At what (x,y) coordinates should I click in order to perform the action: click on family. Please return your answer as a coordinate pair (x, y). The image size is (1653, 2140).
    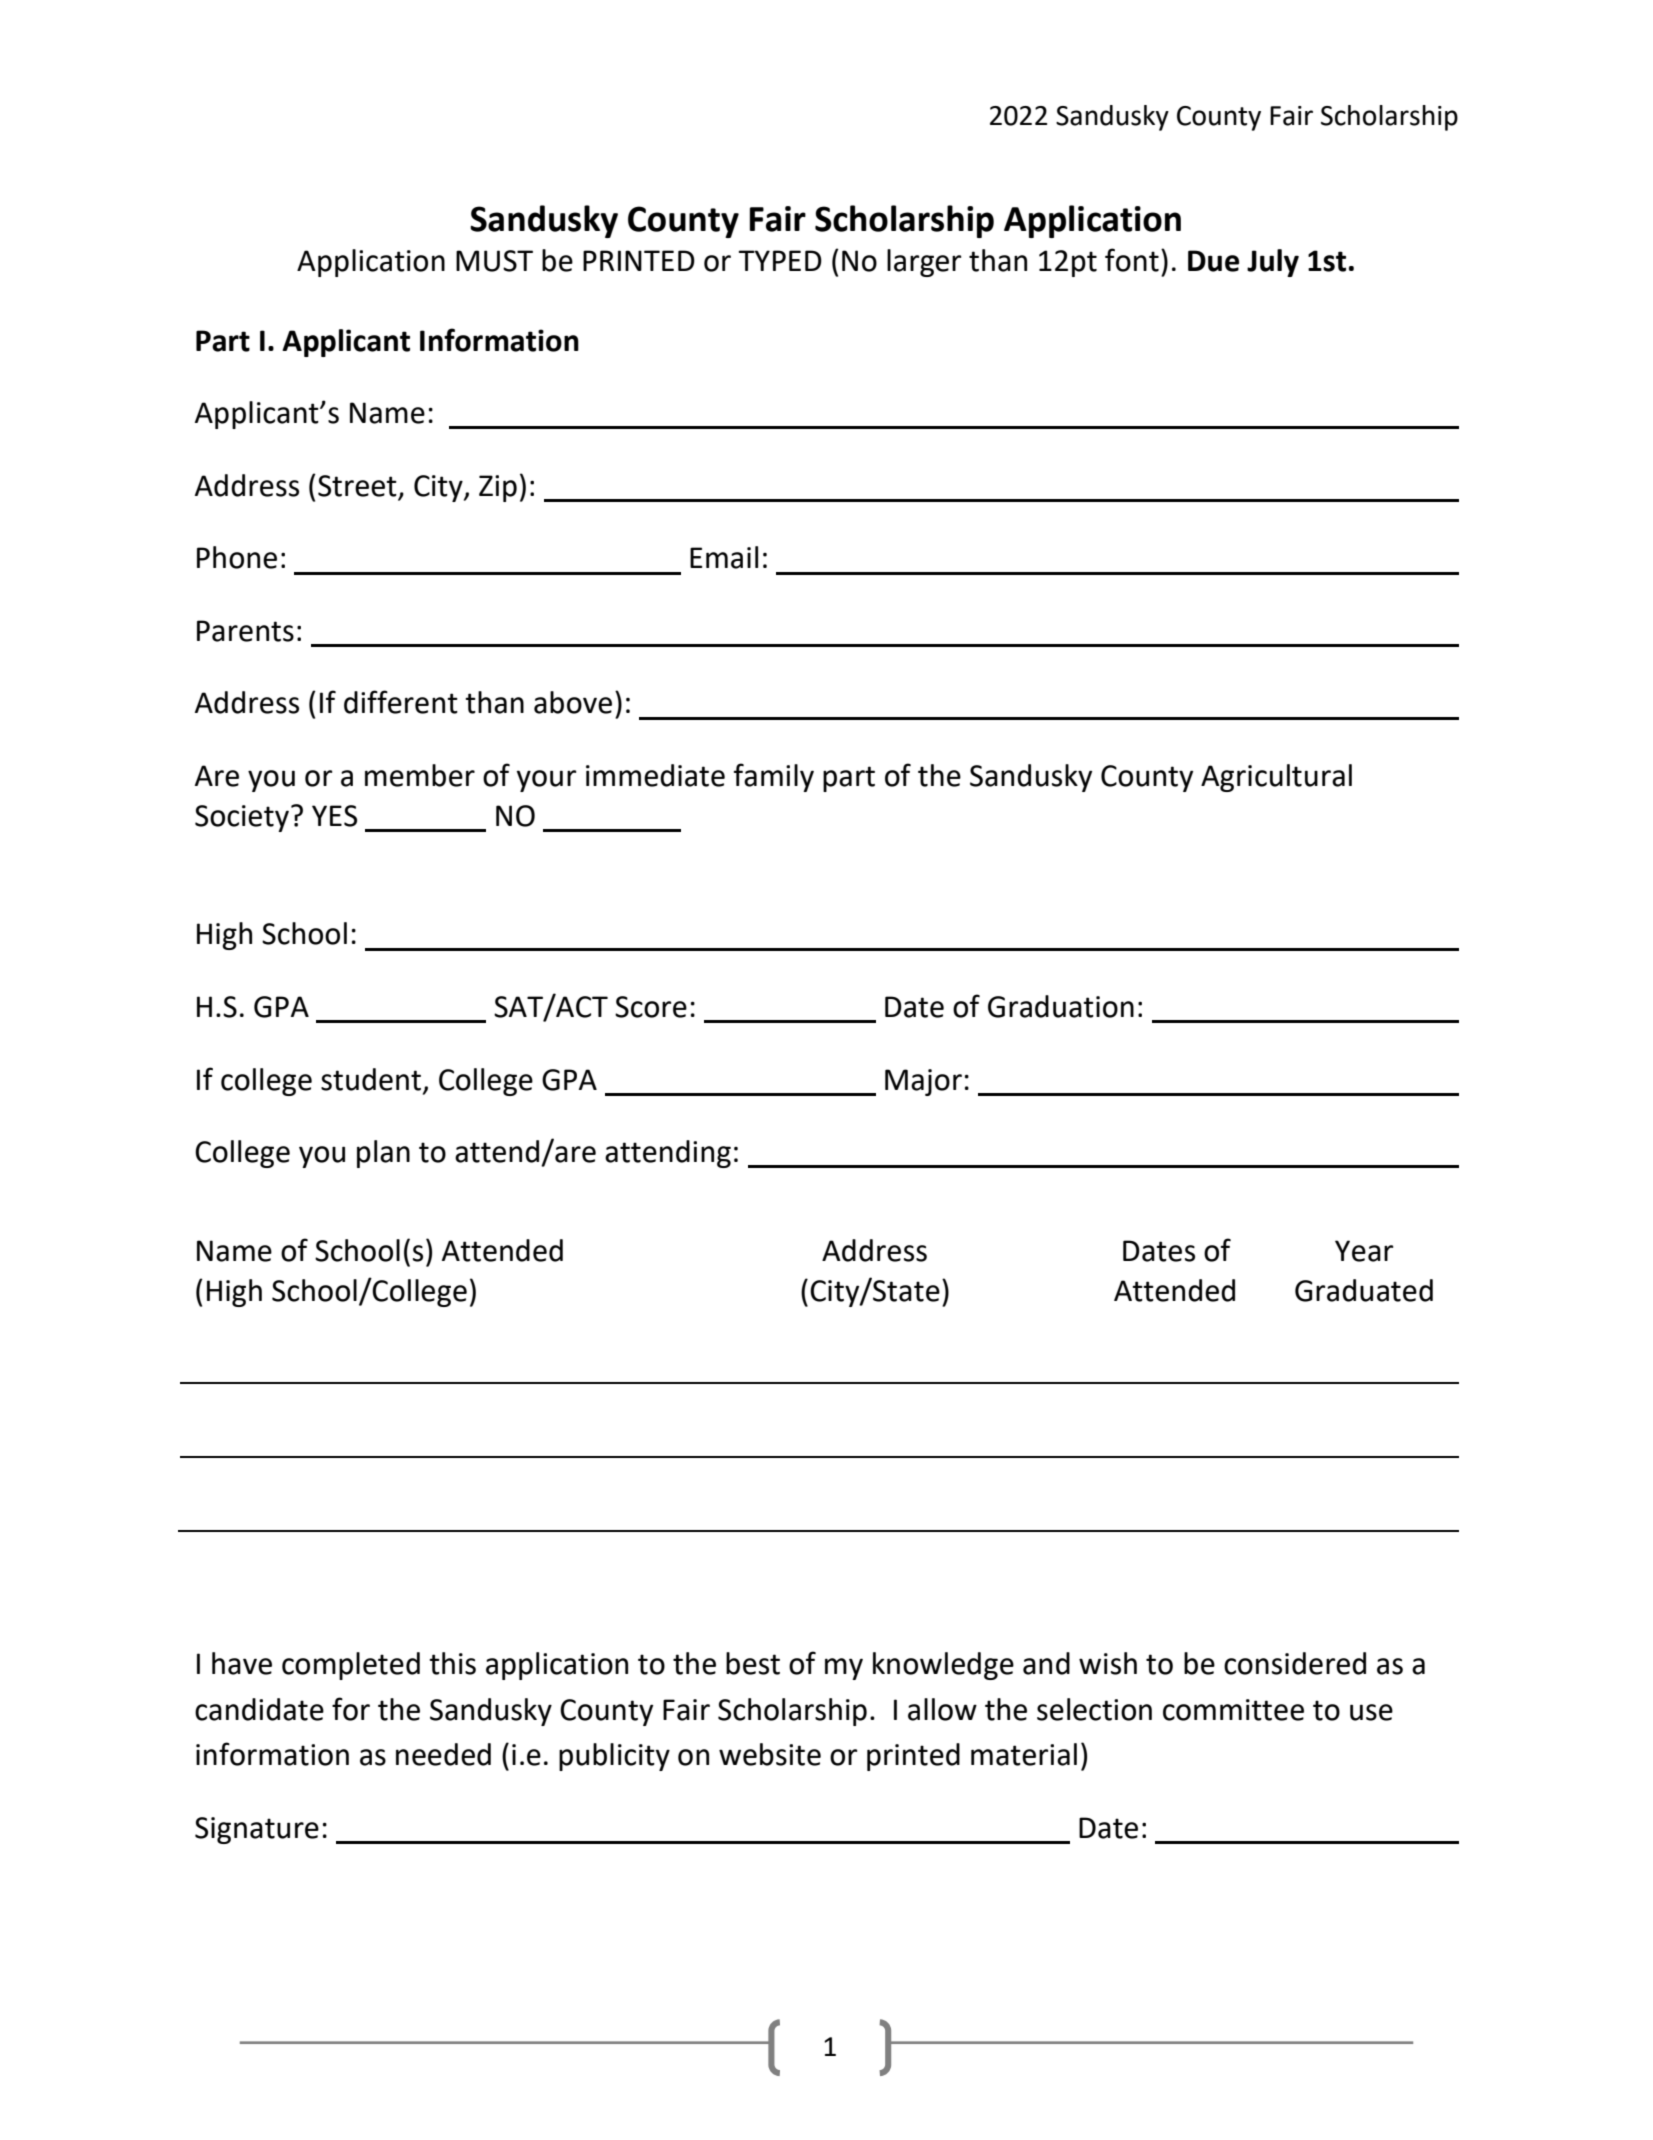
    Looking at the image, I should click on (774, 777).
